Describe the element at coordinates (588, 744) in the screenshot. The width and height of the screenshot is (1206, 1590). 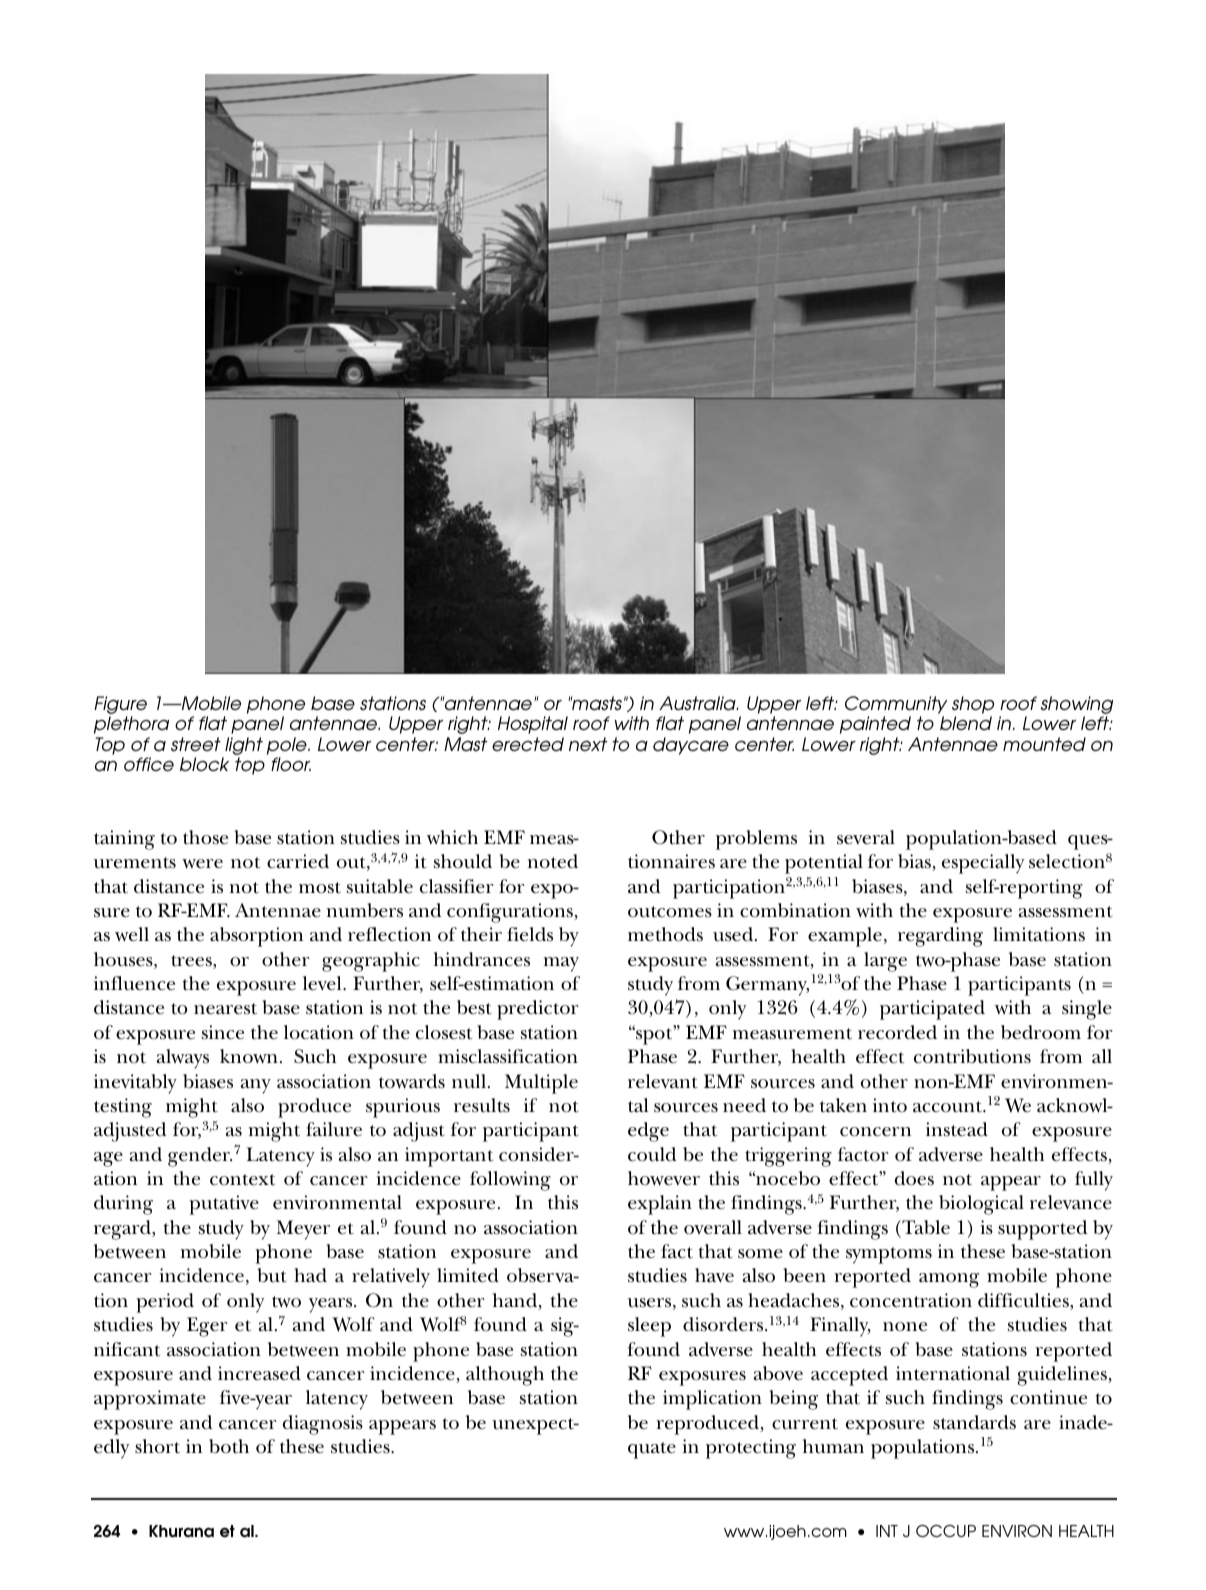
I see `next` at that location.
